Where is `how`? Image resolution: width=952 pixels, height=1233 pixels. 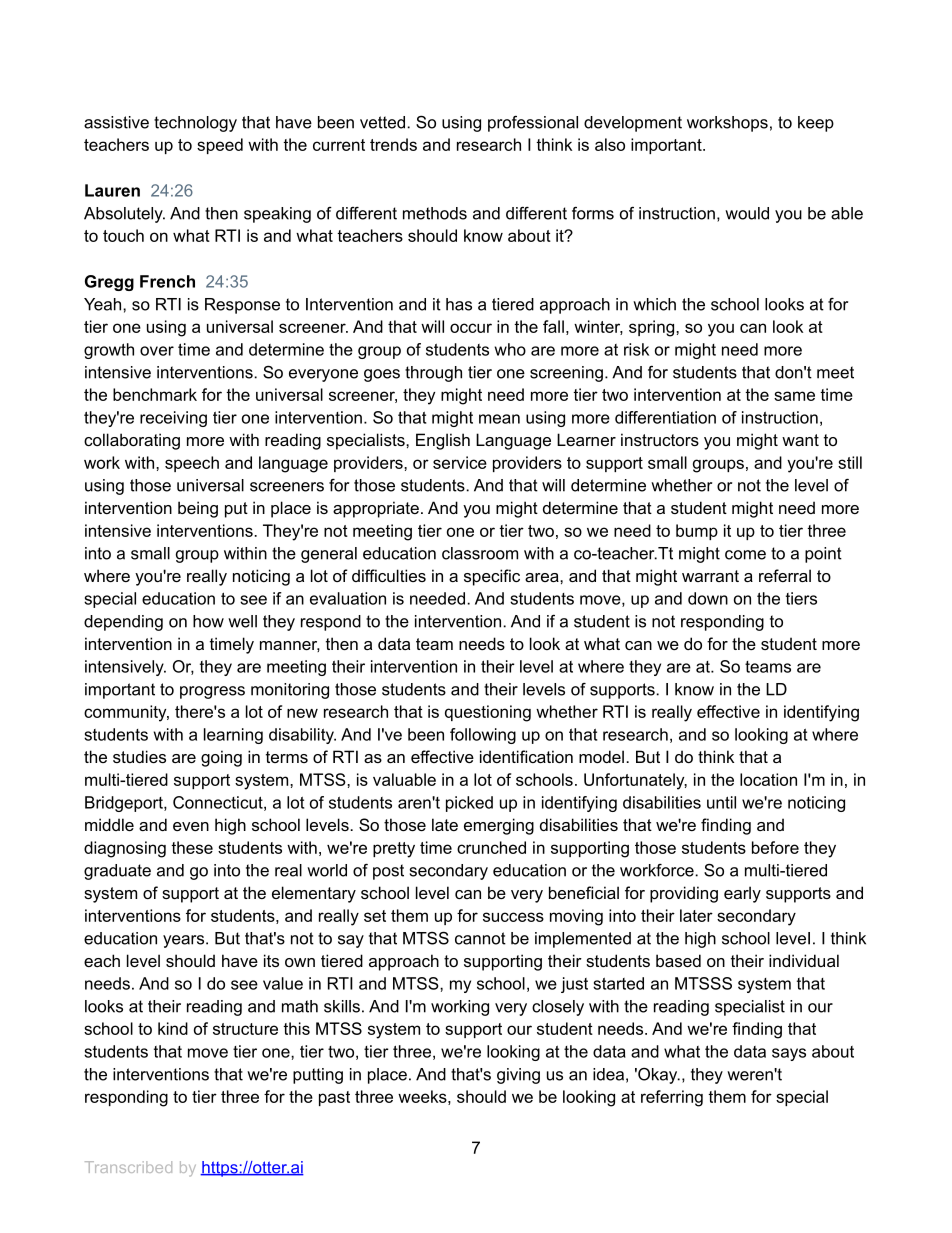
how is located at coordinates (208, 621).
